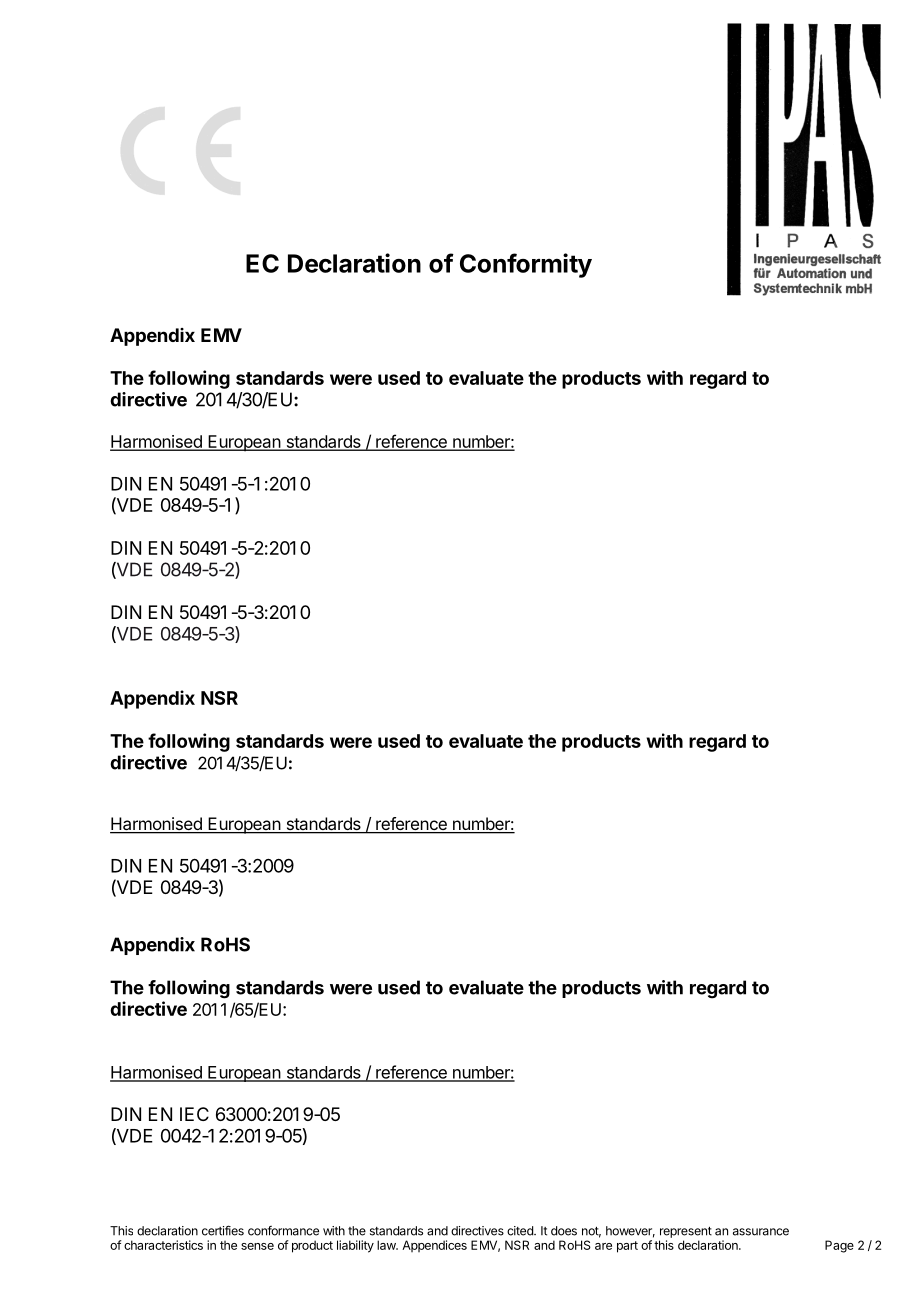 This document has width=924, height=1308. I want to click on part, so click(627, 1247).
